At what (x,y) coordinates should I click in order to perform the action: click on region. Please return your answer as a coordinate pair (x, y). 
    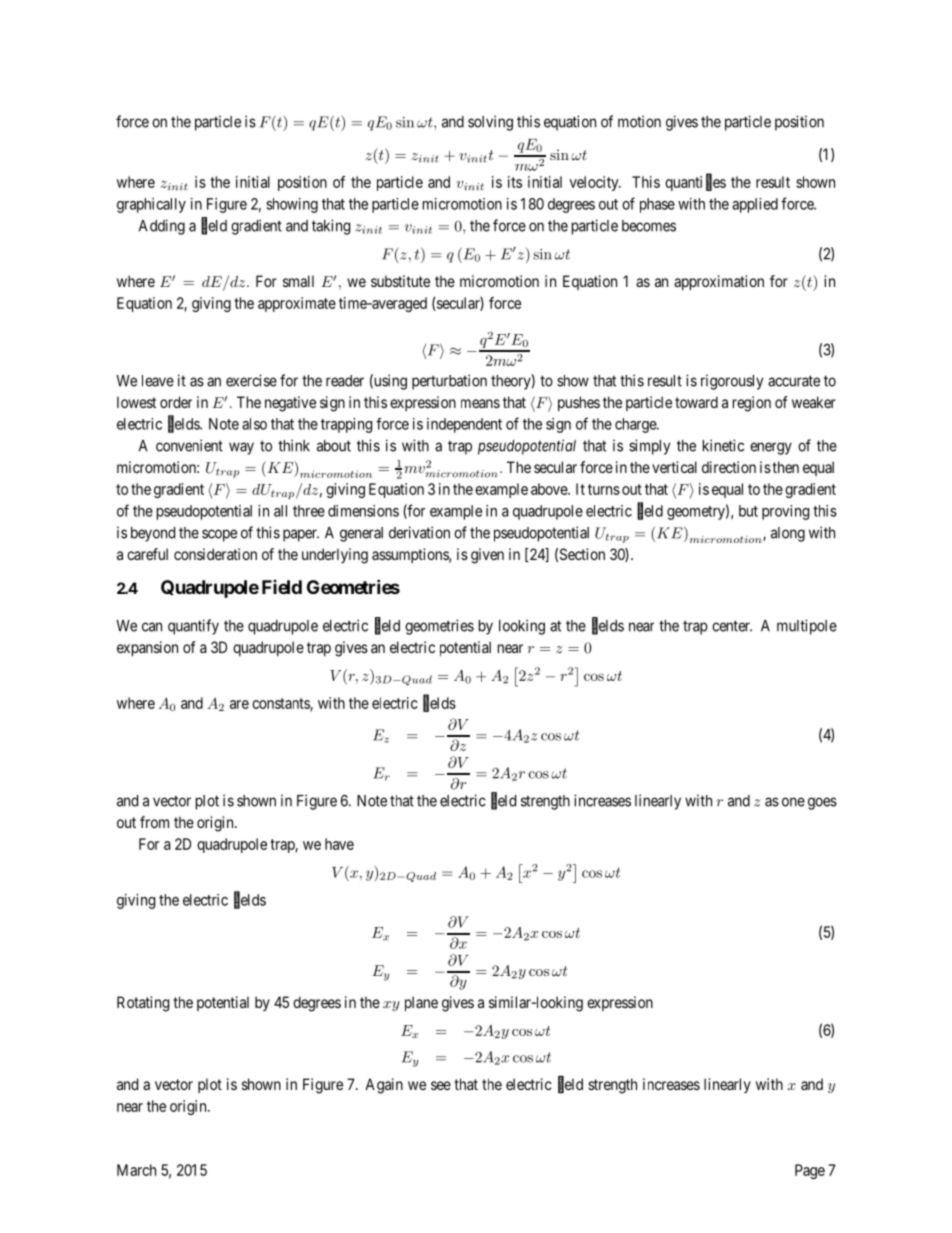
    Looking at the image, I should click on (752, 404).
